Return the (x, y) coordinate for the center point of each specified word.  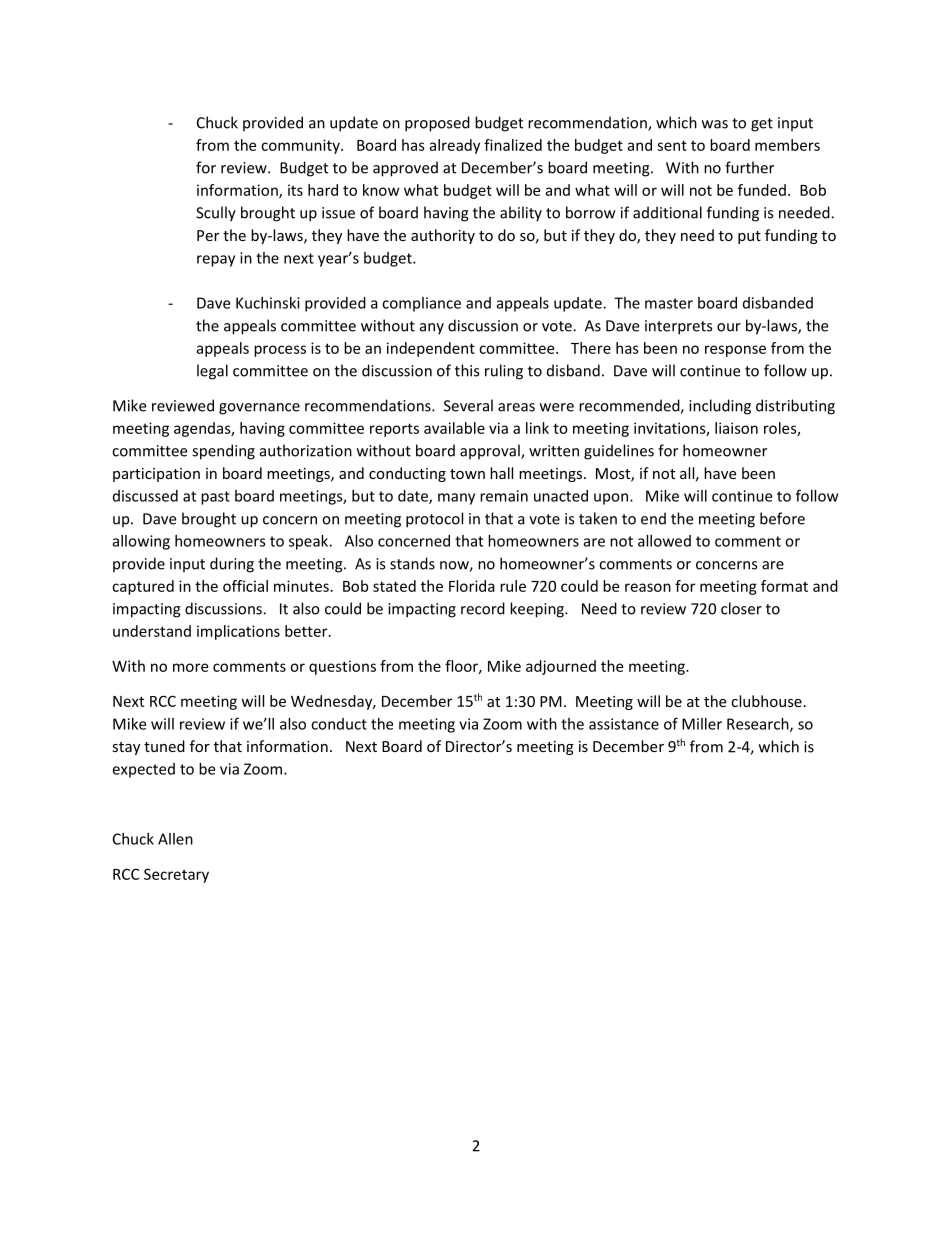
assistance (624, 724)
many (456, 499)
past (215, 498)
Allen (175, 839)
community (301, 146)
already (454, 146)
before (782, 518)
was (715, 124)
